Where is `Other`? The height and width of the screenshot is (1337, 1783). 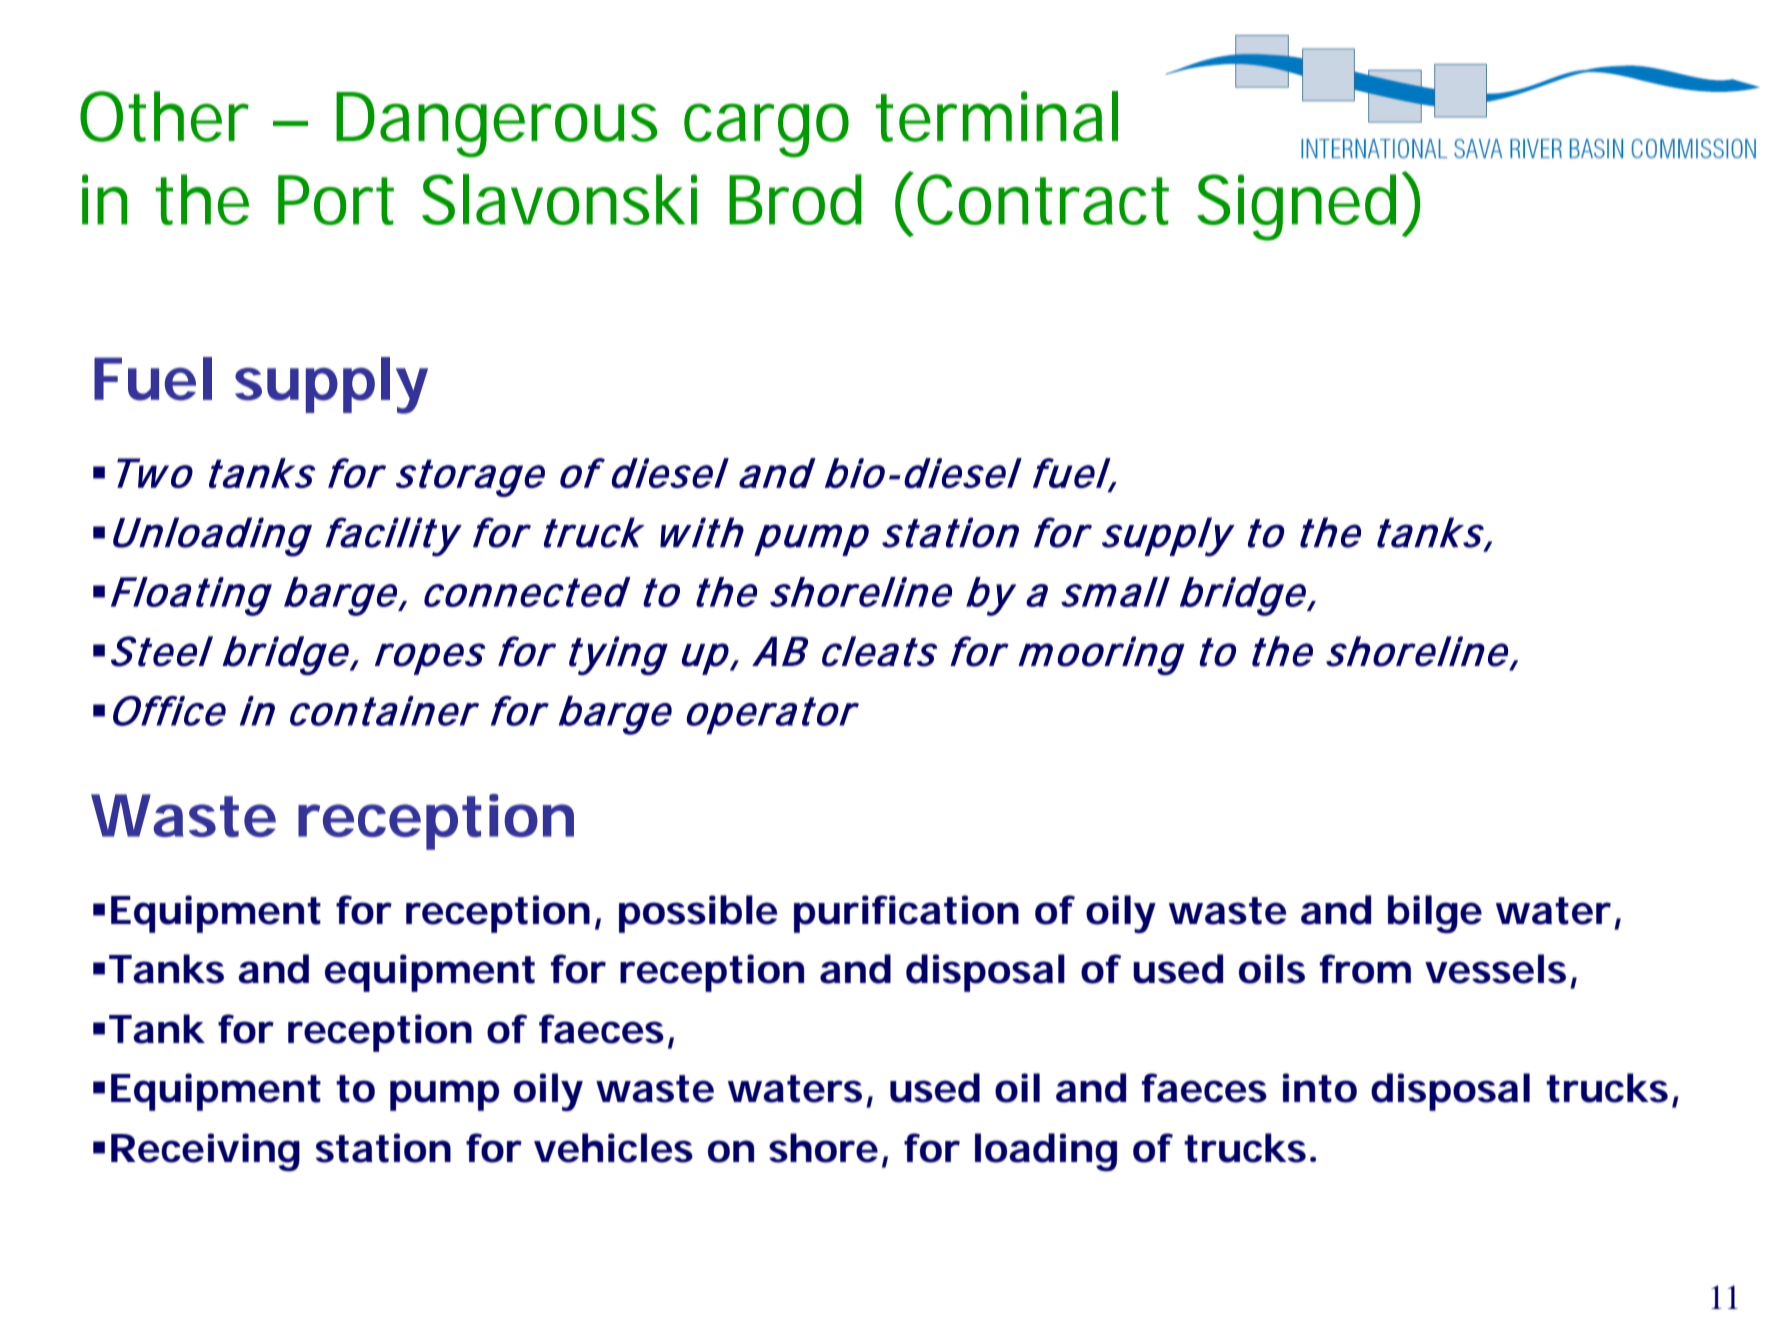 Other is located at coordinates (164, 116).
